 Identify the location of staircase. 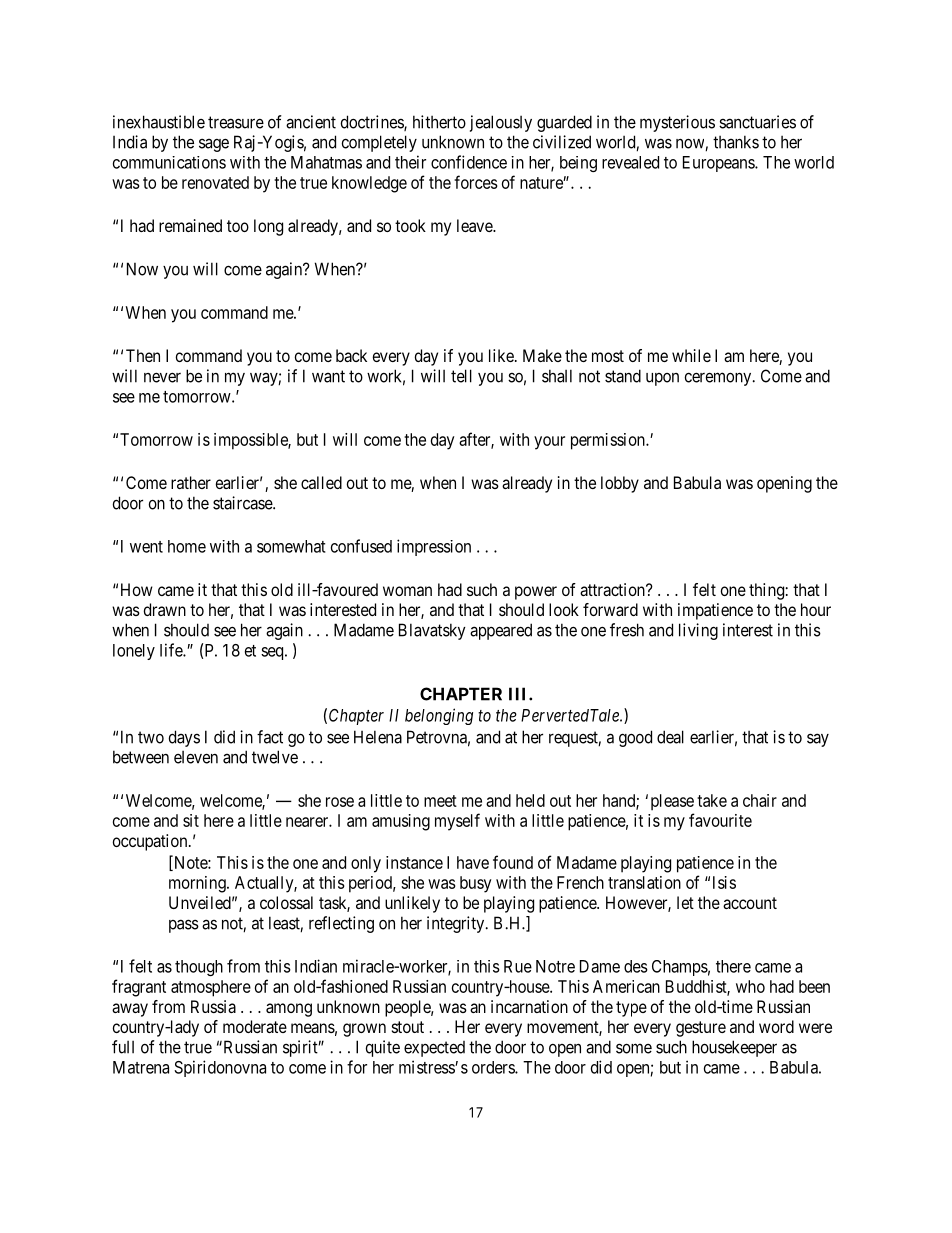
(243, 503).
